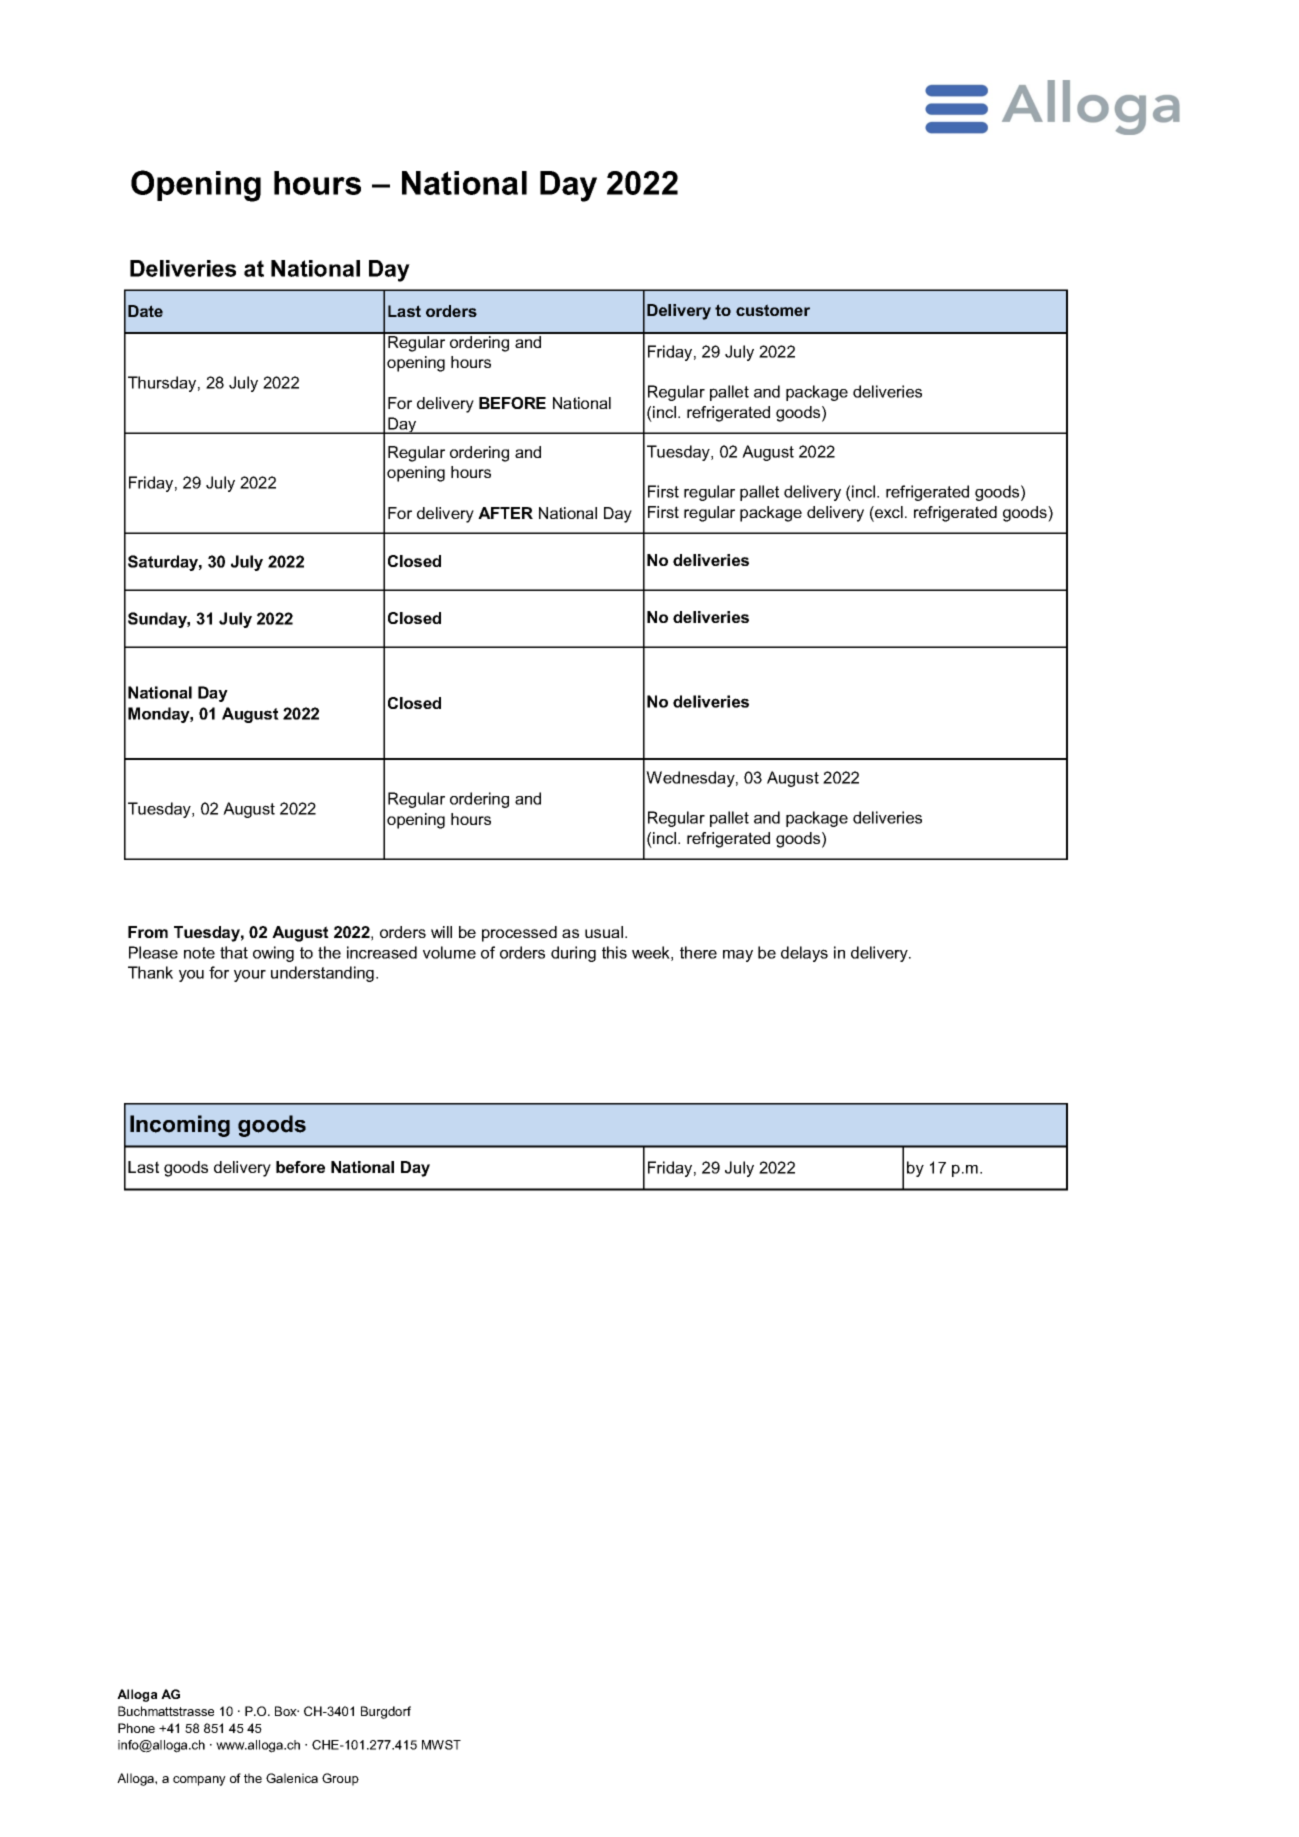 Image resolution: width=1299 pixels, height=1837 pixels. Describe the element at coordinates (804, 954) in the page. I see `delays` at that location.
